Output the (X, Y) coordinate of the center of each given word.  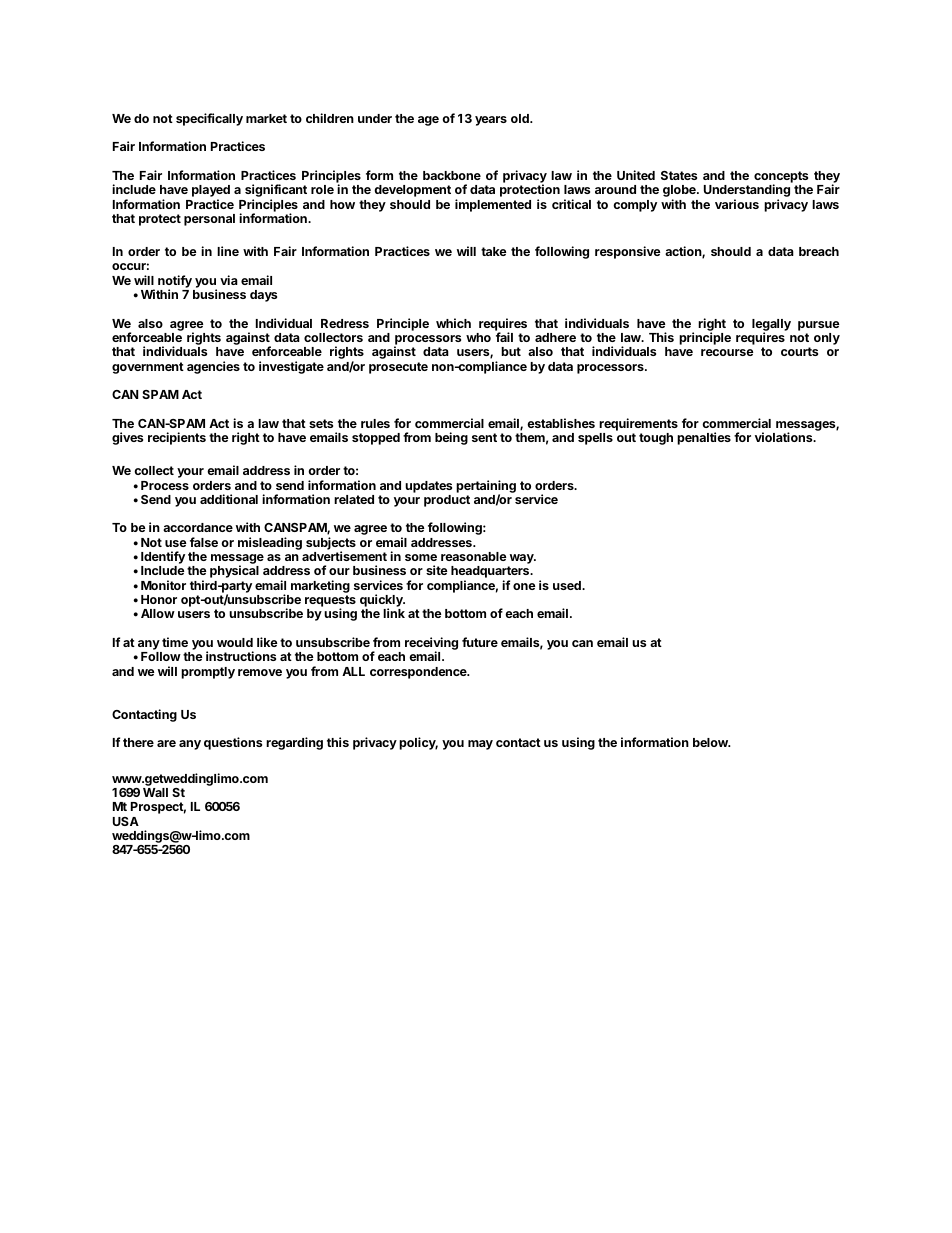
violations (785, 437)
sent (484, 437)
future (480, 642)
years (491, 121)
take (494, 251)
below (711, 742)
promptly (208, 673)
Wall (155, 792)
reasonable (474, 556)
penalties (704, 438)
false (204, 542)
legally (771, 326)
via (229, 280)
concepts (781, 178)
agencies (213, 367)
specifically (209, 119)
